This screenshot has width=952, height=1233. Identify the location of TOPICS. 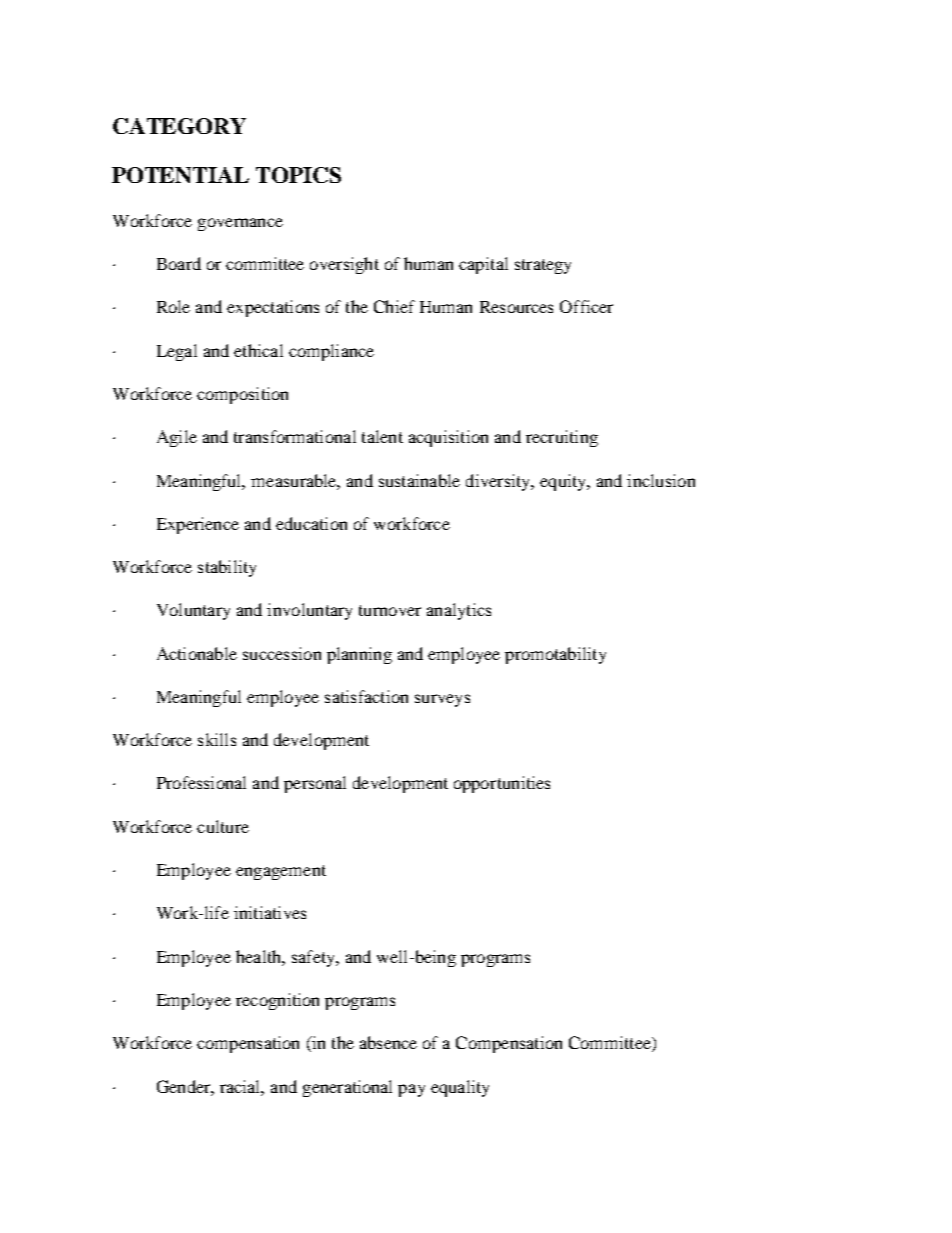
(298, 175).
